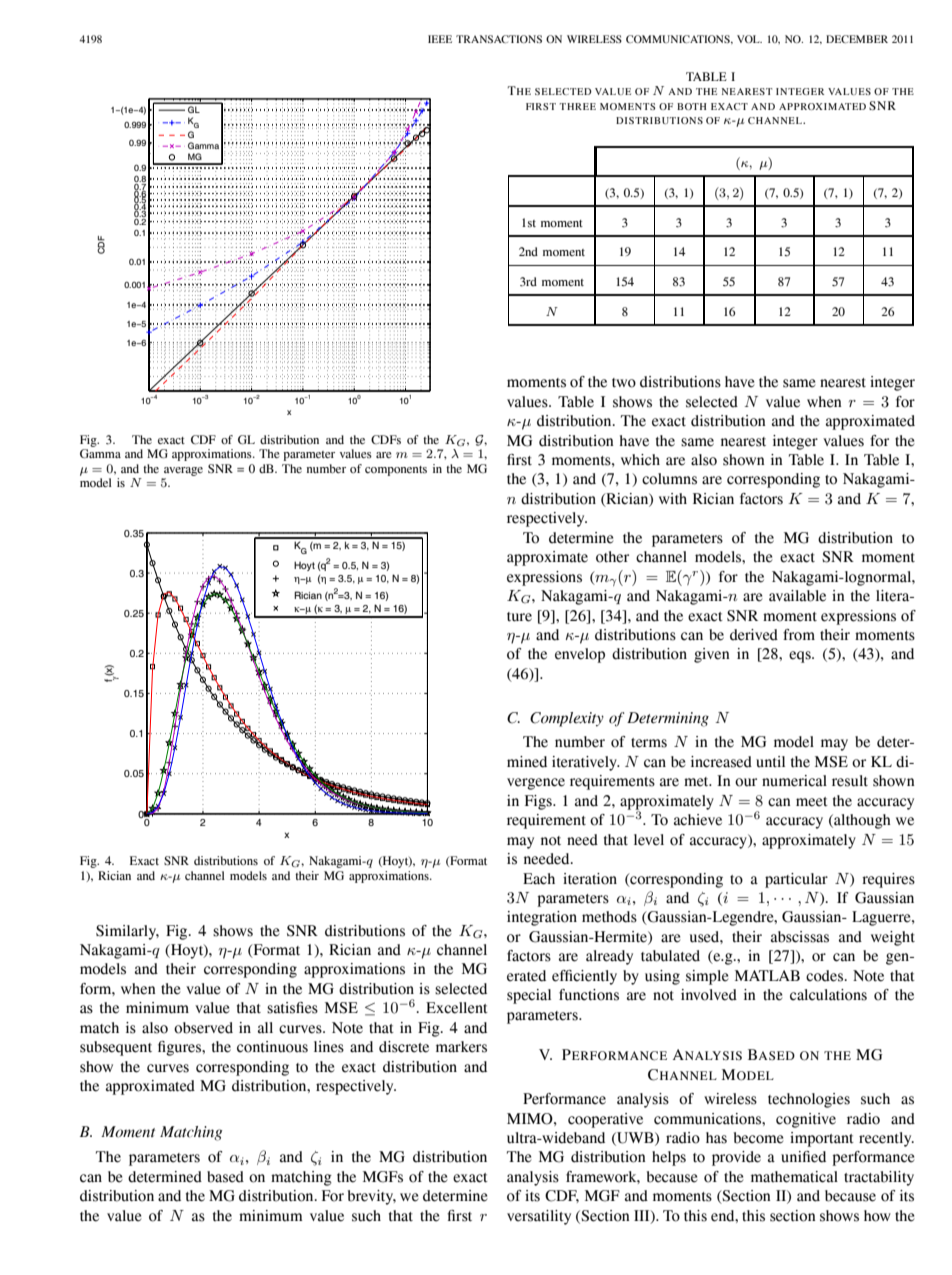 The width and height of the image is (952, 1275). I want to click on Similarly, so click(127, 932).
